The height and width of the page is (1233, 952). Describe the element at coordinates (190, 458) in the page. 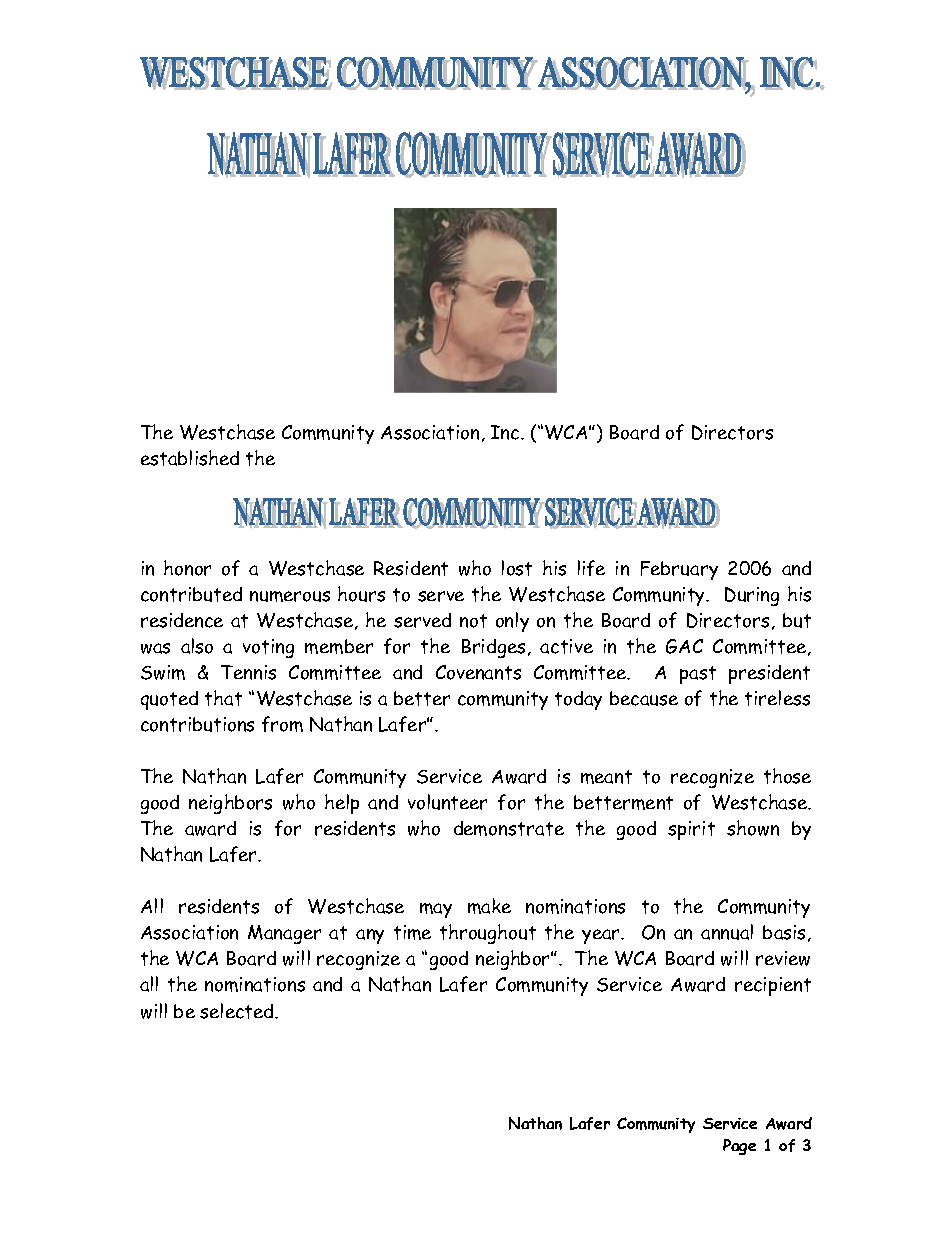

I see `established` at that location.
